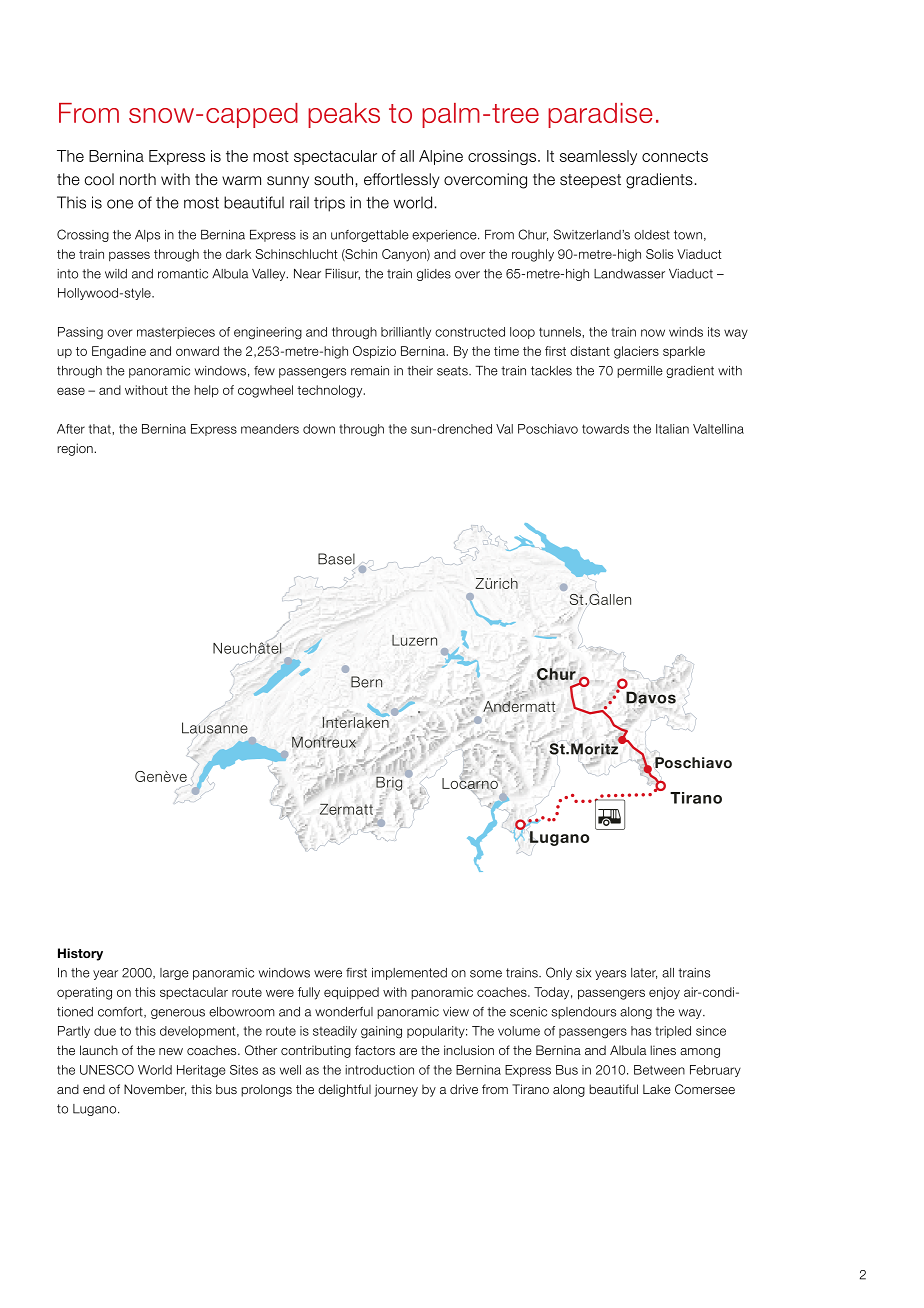 The width and height of the page is (924, 1308). What do you see at coordinates (101, 429) in the page?
I see `that` at bounding box center [101, 429].
